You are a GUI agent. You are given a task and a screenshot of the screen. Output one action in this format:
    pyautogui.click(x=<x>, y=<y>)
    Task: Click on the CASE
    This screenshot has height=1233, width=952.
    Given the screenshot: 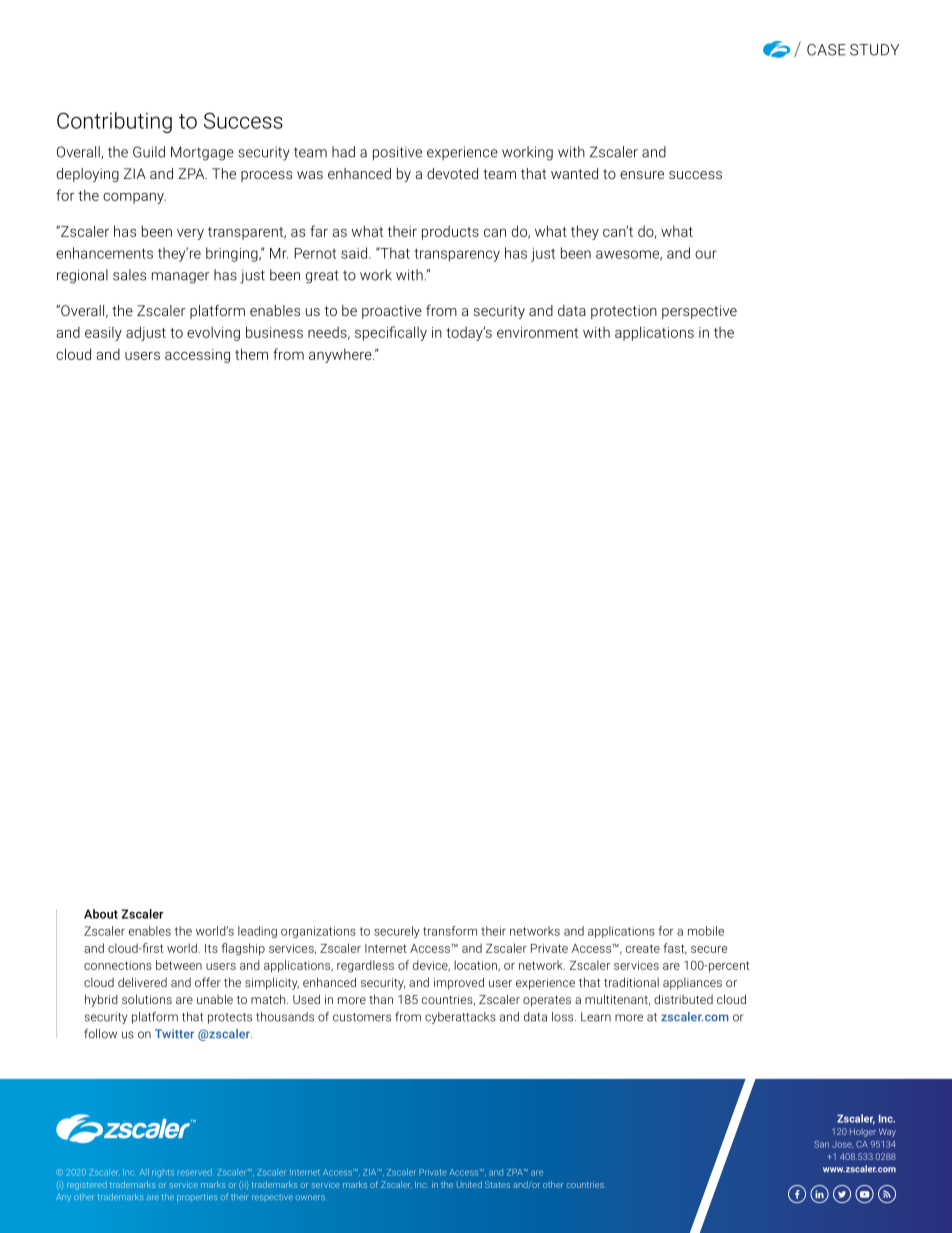 What is the action you would take?
    pyautogui.click(x=826, y=50)
